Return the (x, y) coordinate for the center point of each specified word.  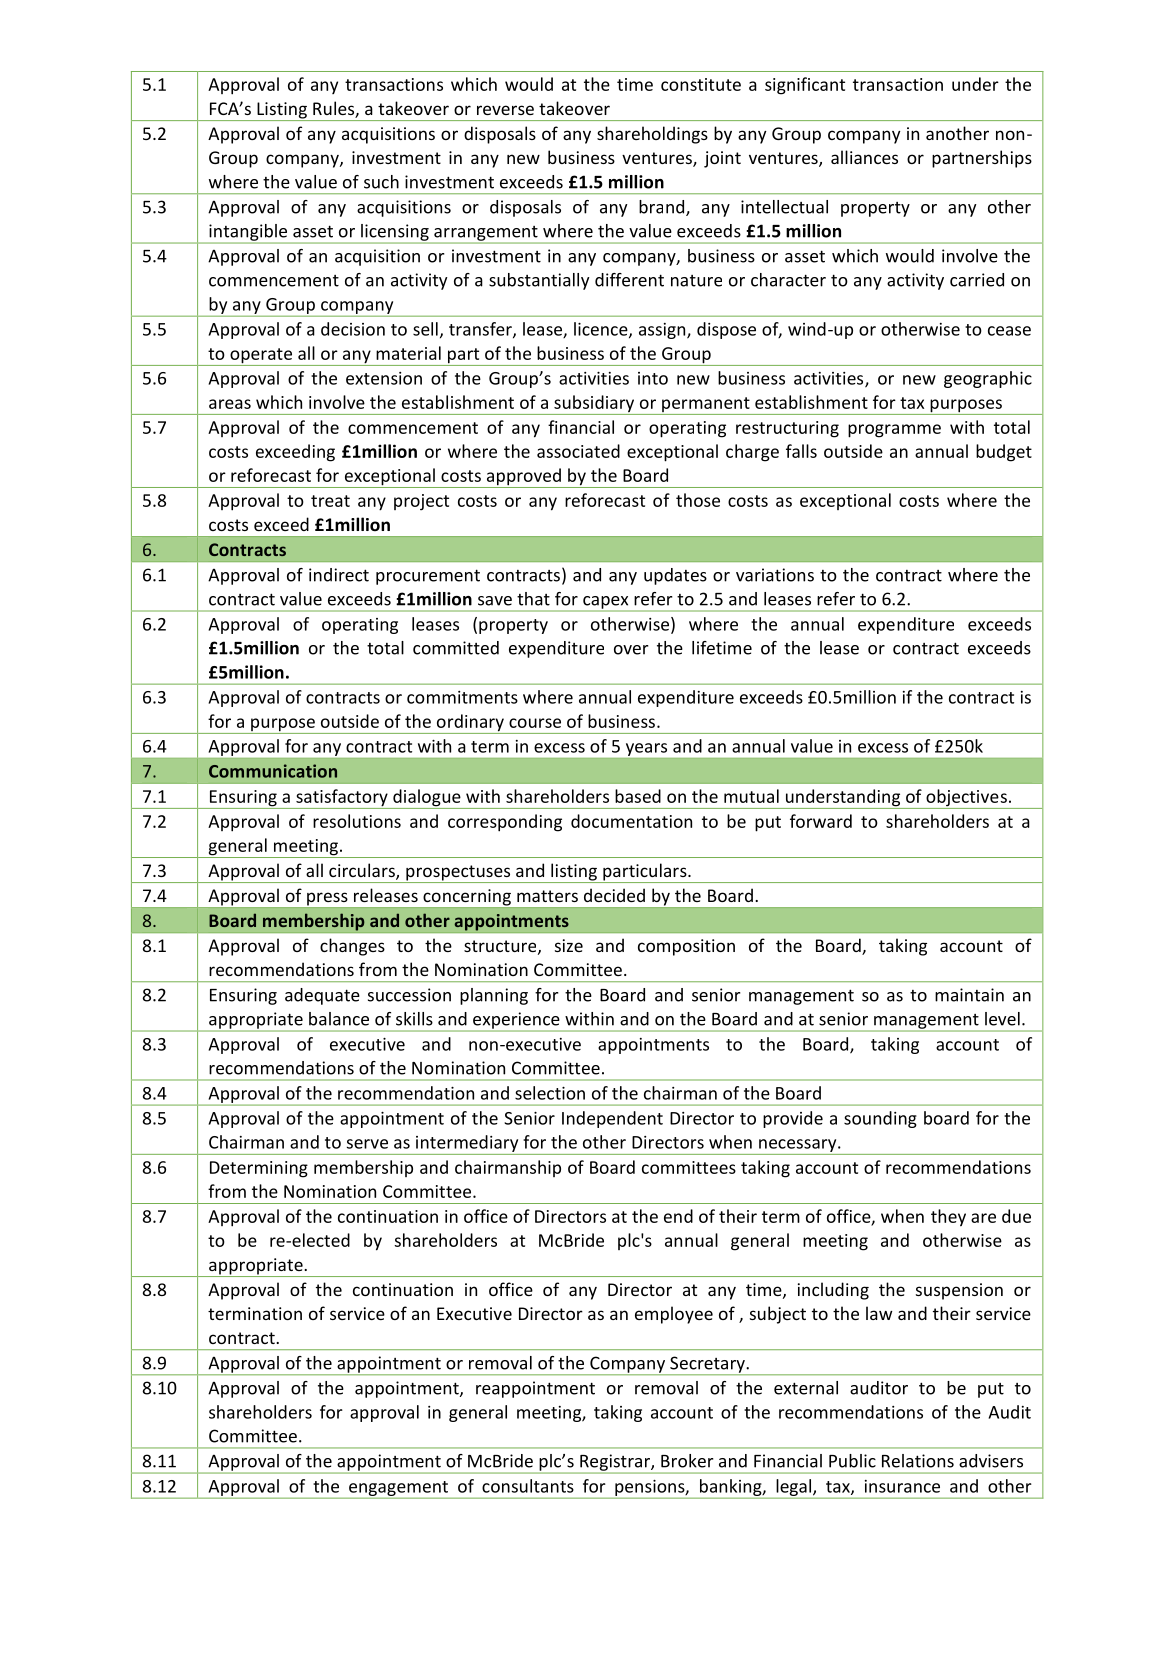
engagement (399, 1489)
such (381, 182)
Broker (687, 1461)
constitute (701, 84)
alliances (864, 157)
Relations (918, 1461)
